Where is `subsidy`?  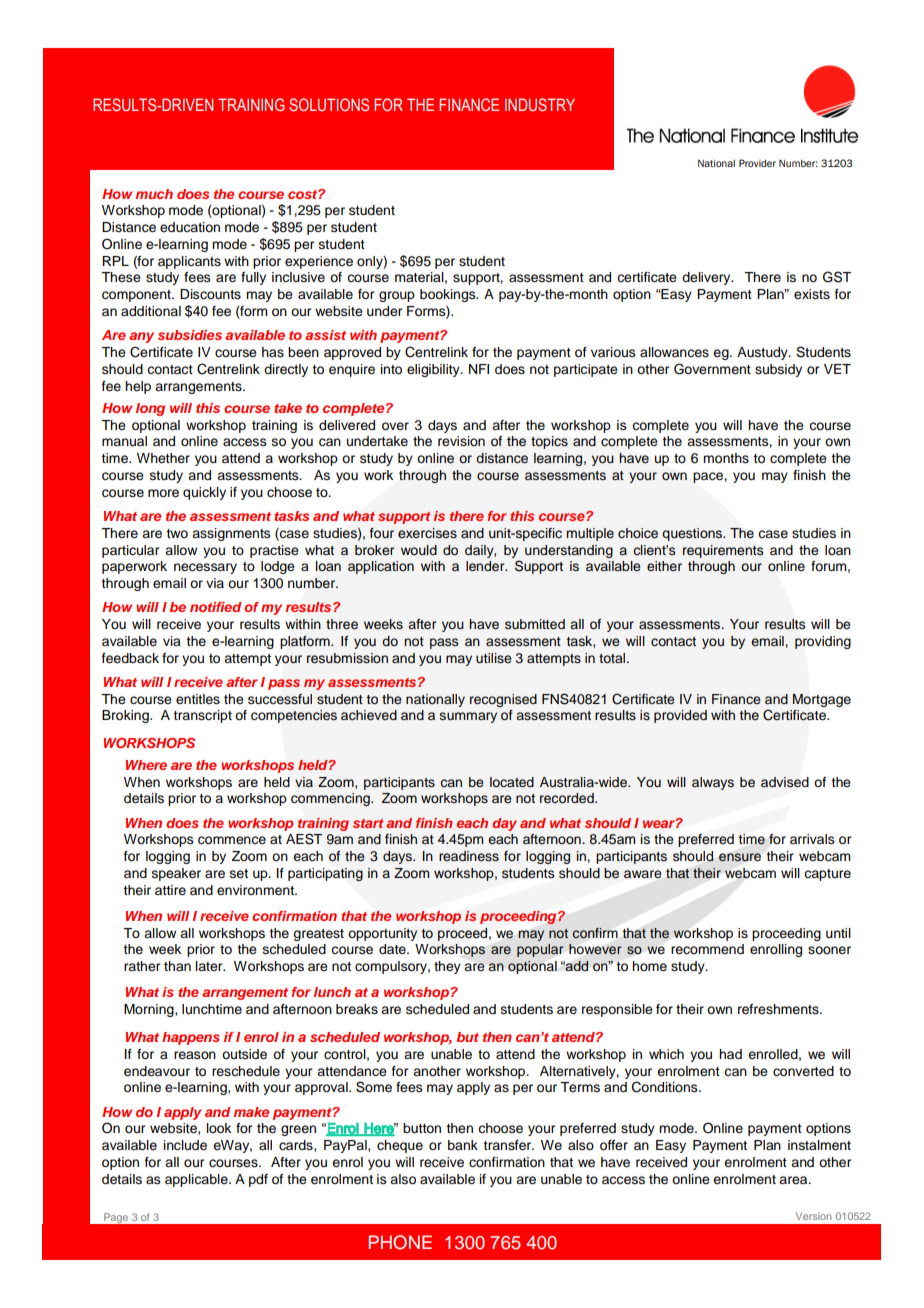
subsidy is located at coordinates (778, 370).
